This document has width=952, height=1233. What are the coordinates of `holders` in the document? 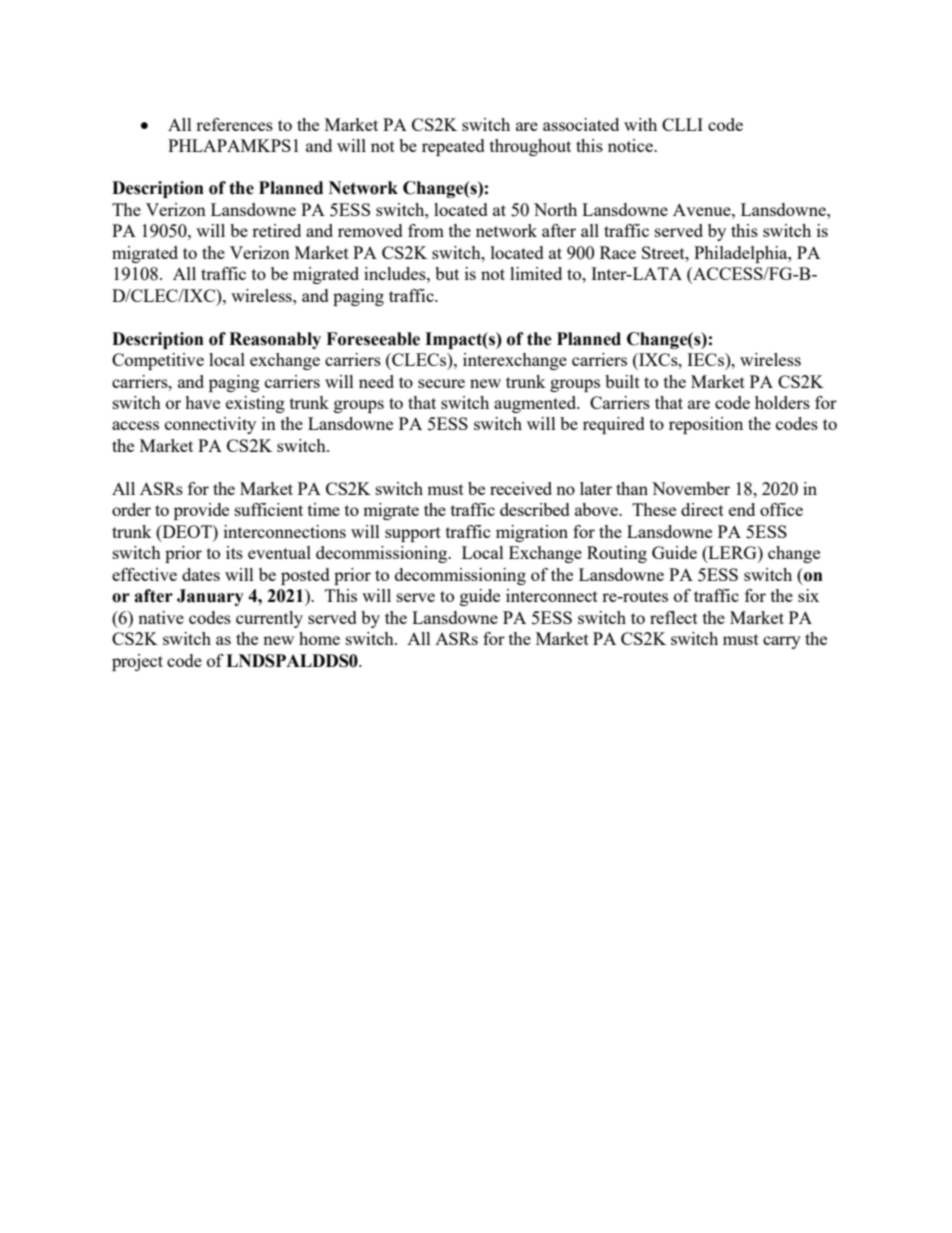 It's located at (782, 402).
